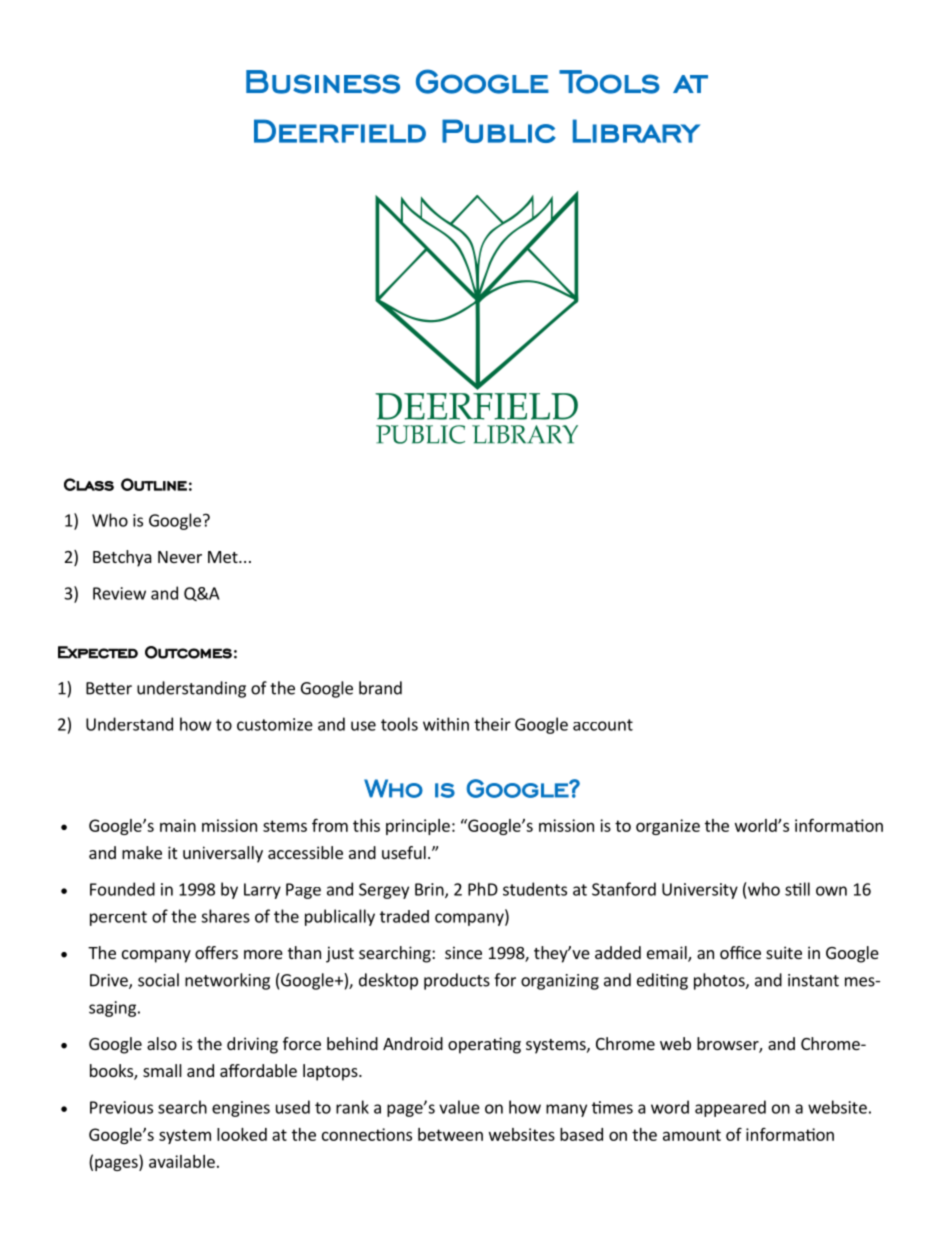  What do you see at coordinates (603, 725) in the screenshot?
I see `account` at bounding box center [603, 725].
